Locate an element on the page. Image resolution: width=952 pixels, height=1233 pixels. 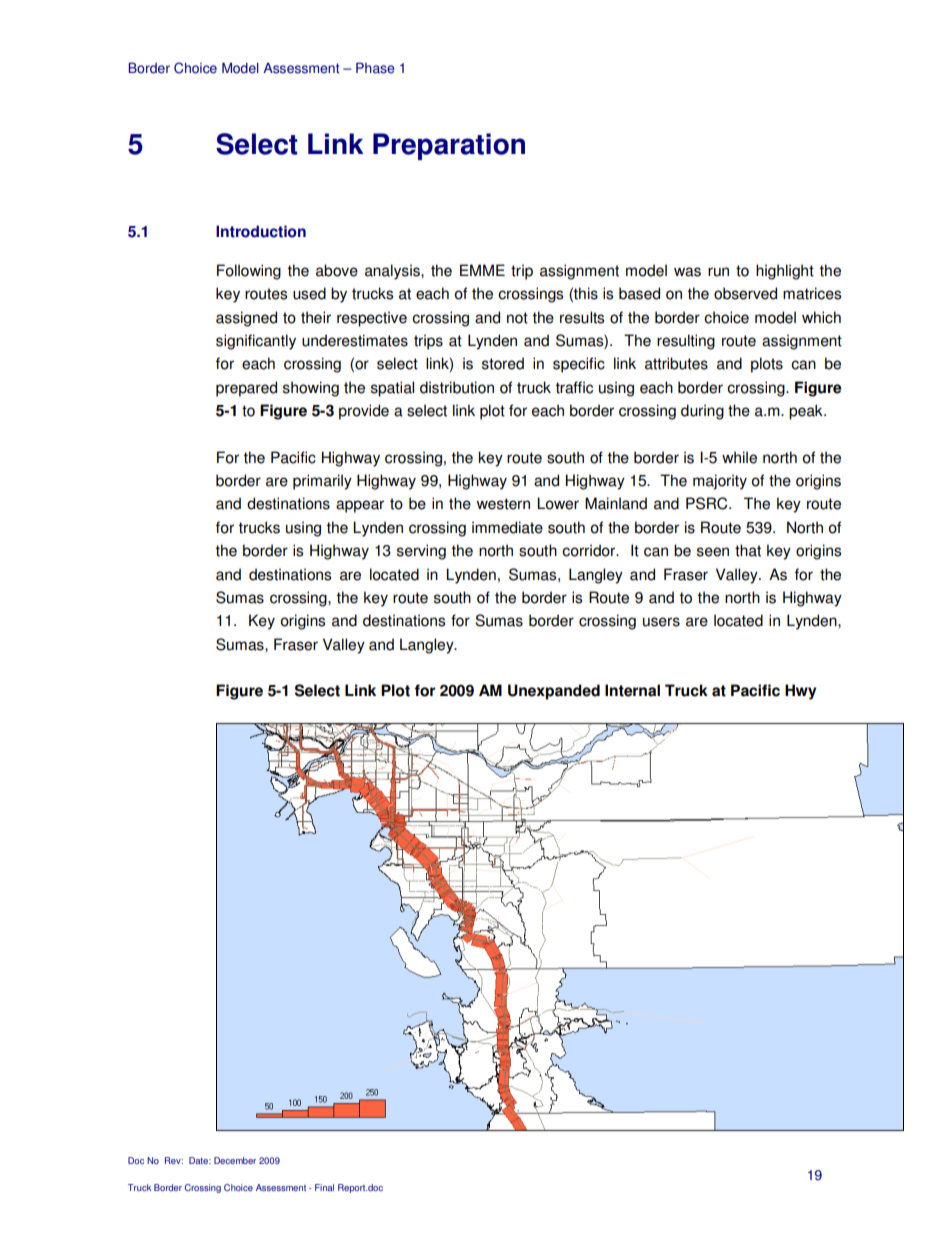
Hwy is located at coordinates (800, 692).
